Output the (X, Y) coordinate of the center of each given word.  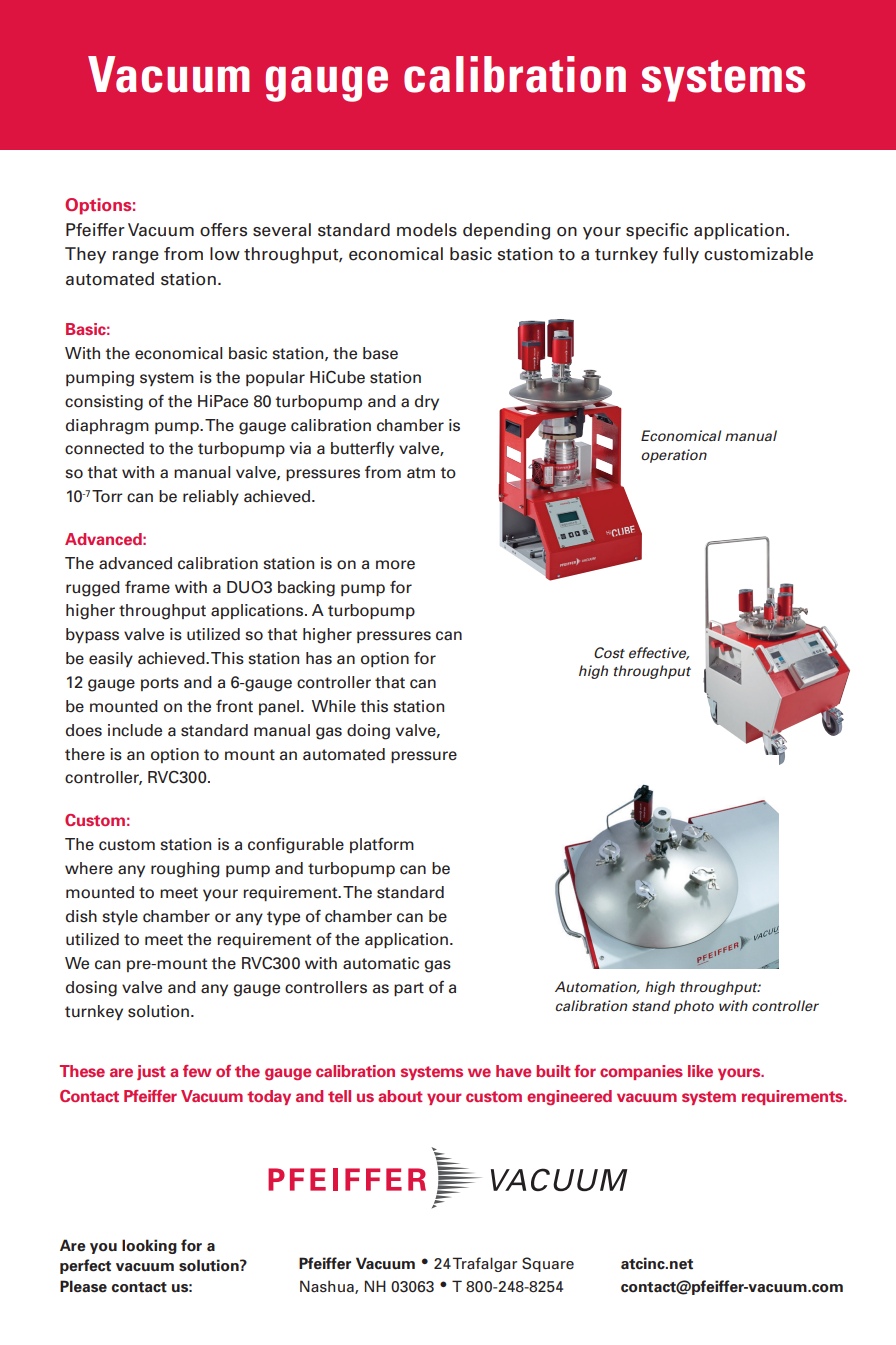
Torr (107, 496)
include (135, 730)
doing (368, 732)
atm (421, 473)
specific (657, 231)
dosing (91, 989)
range (136, 257)
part (409, 989)
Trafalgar (484, 1264)
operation (674, 456)
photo (694, 1007)
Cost (609, 652)
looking (149, 1246)
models (427, 230)
